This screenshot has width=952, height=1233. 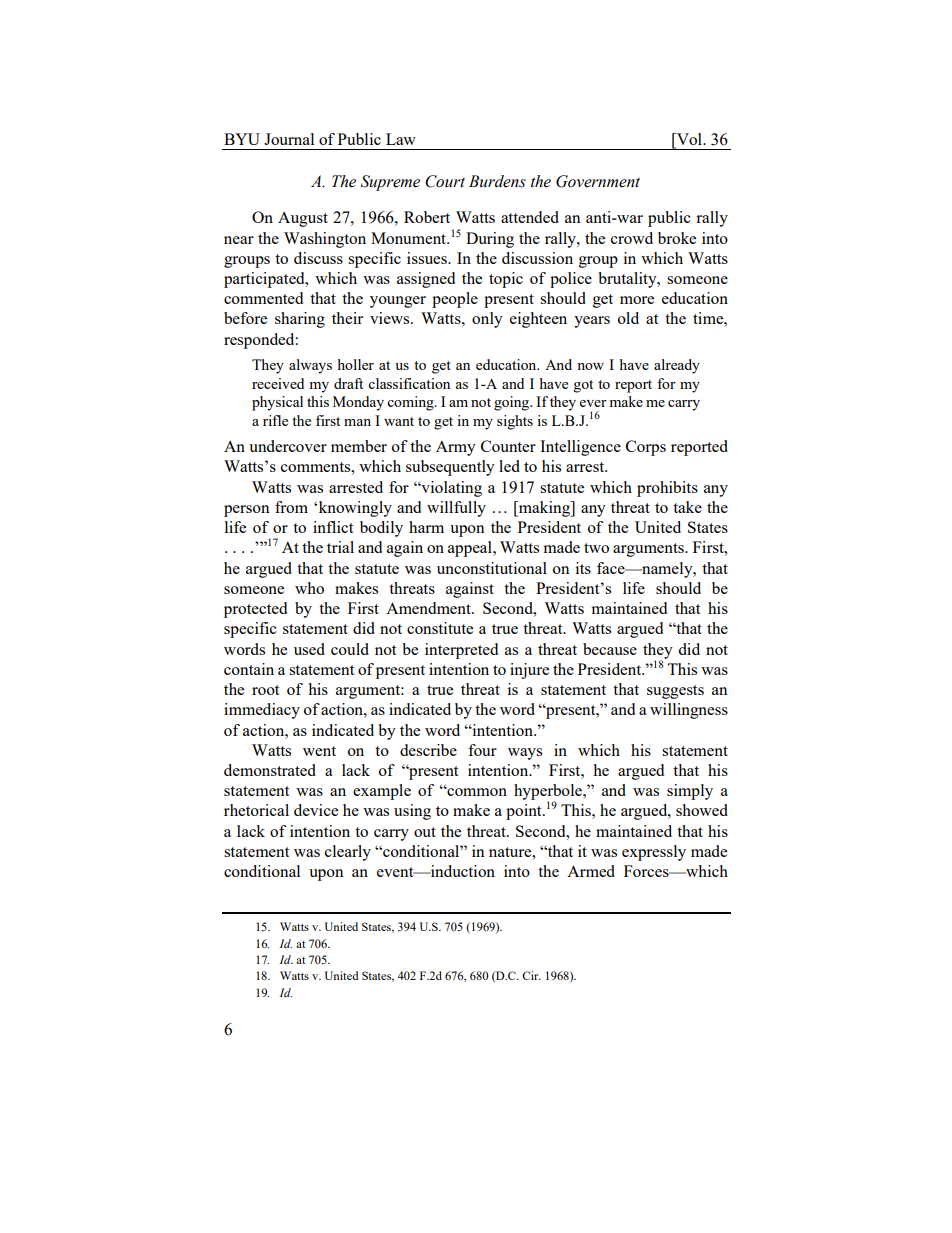 I want to click on Court, so click(x=445, y=181).
